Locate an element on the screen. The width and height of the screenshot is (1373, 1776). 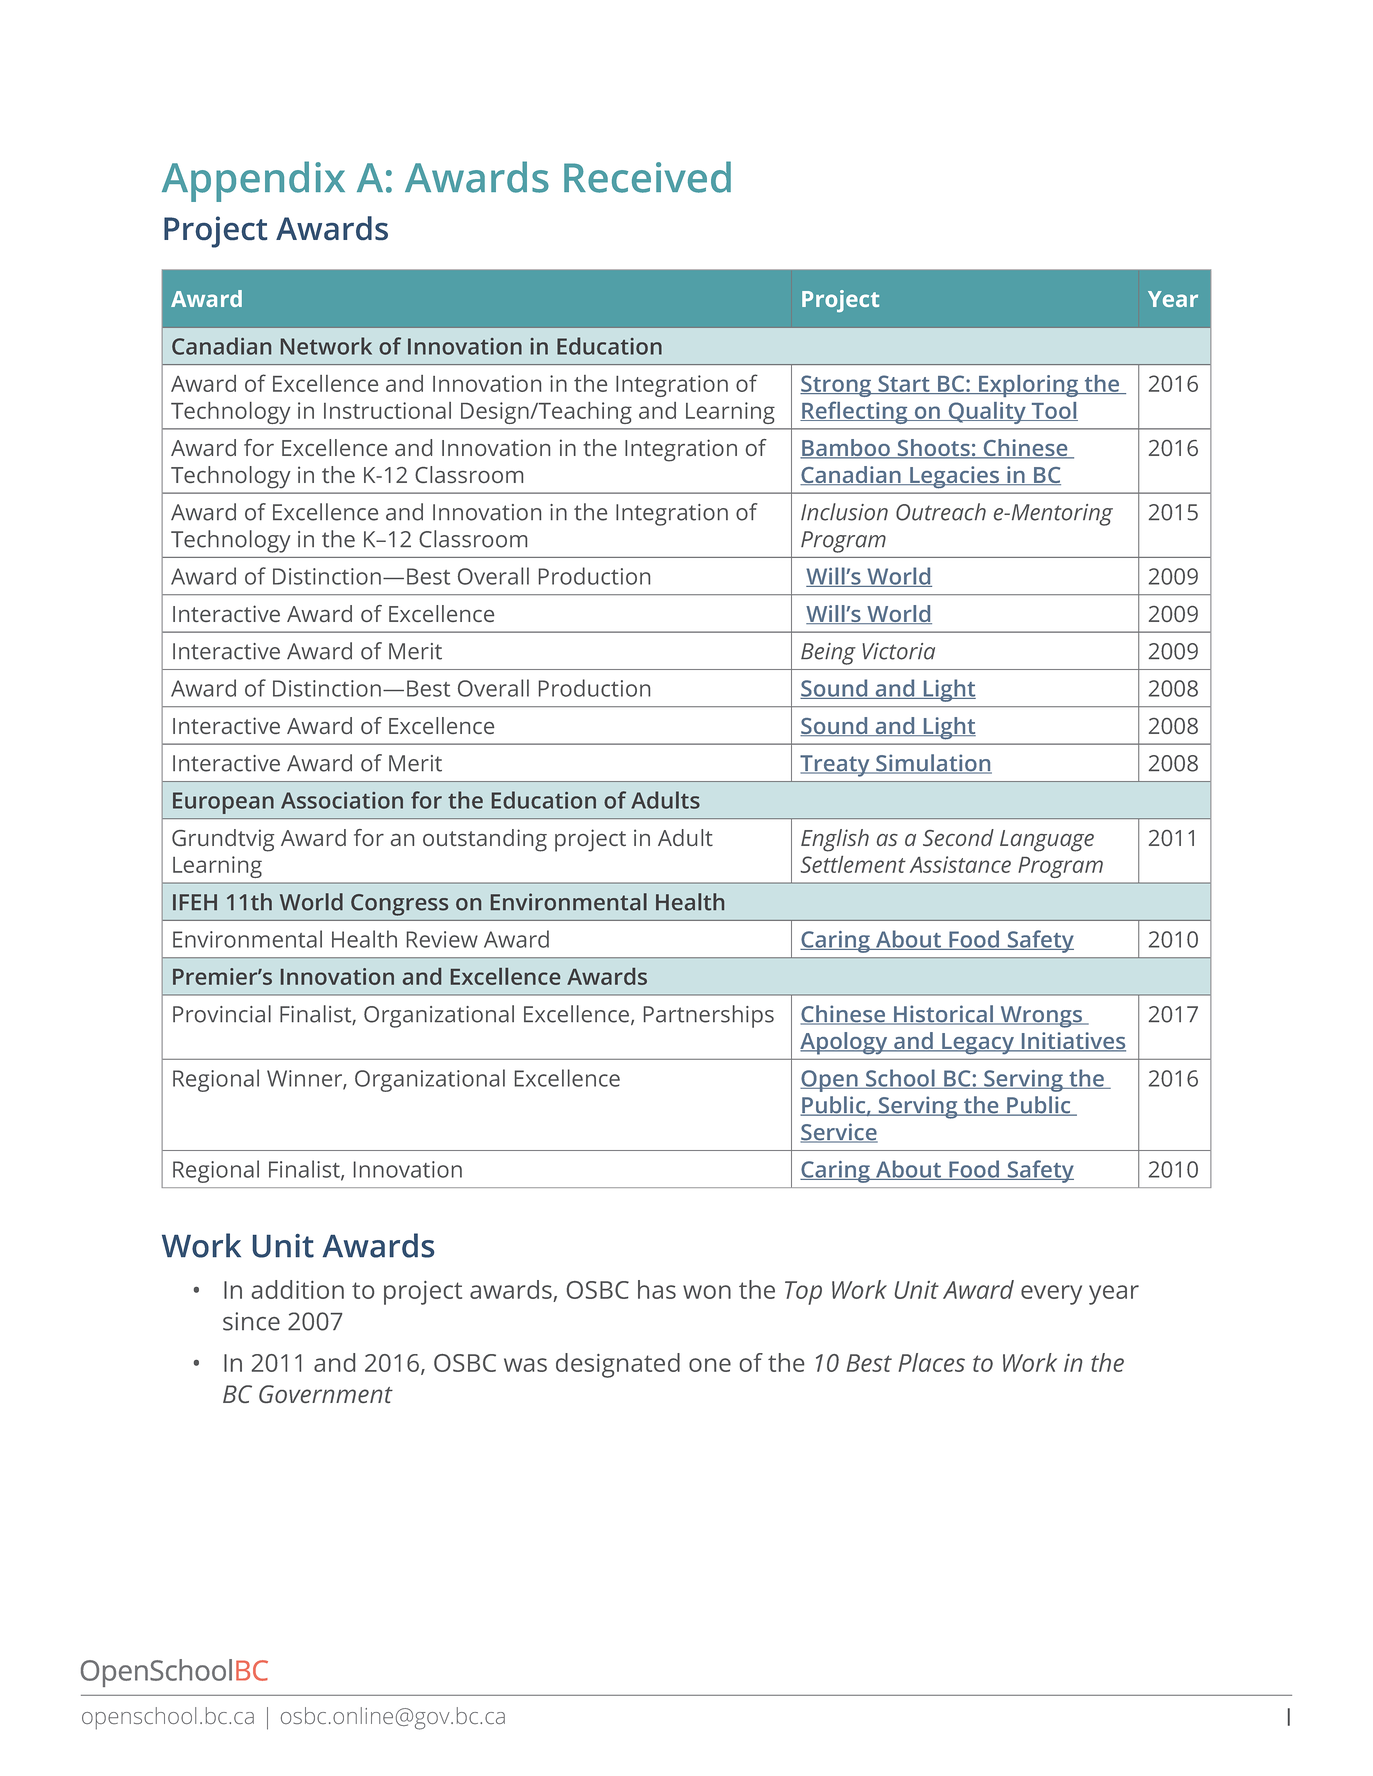
Legacy is located at coordinates (978, 1044).
